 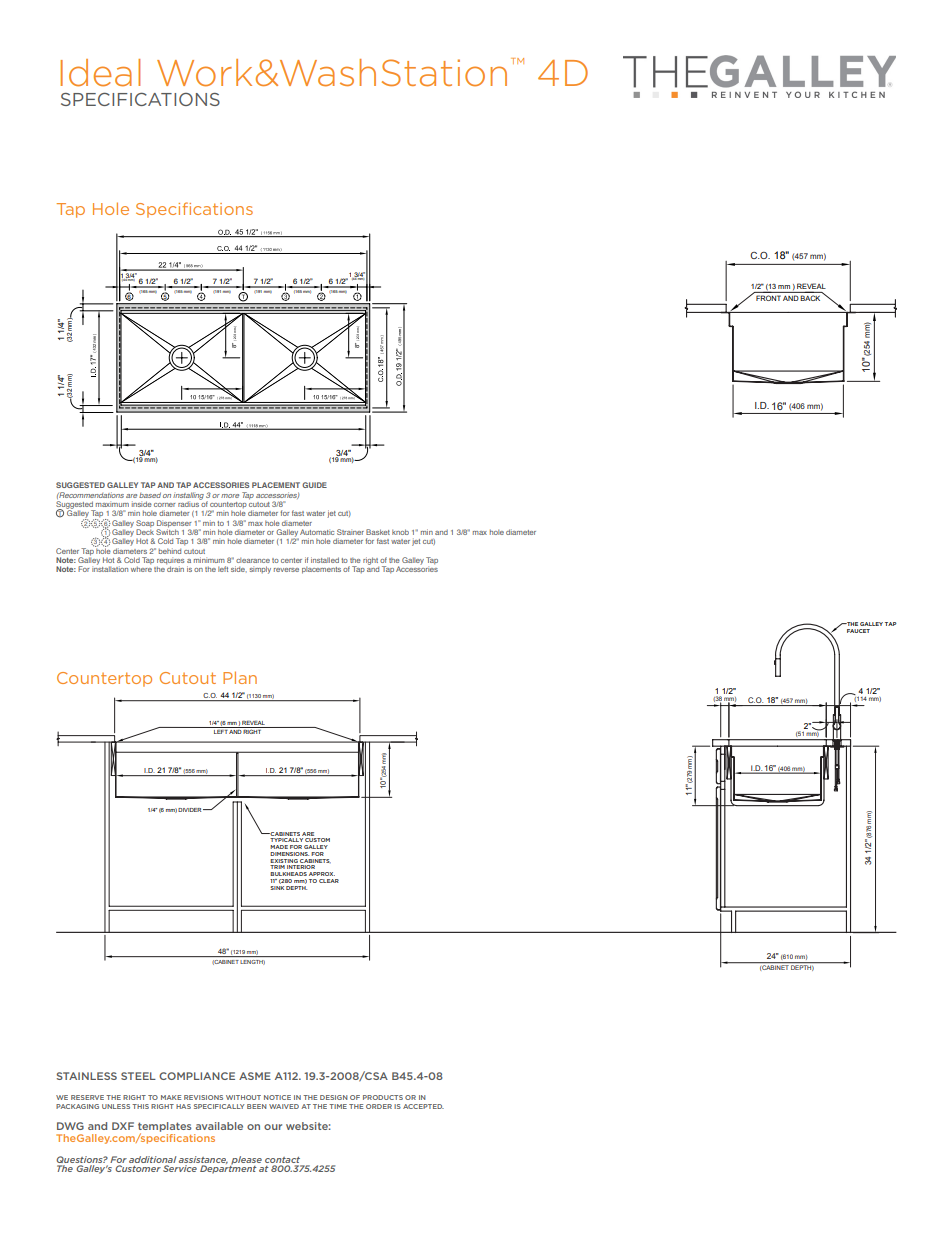 I want to click on DIVIDER, so click(x=191, y=810).
